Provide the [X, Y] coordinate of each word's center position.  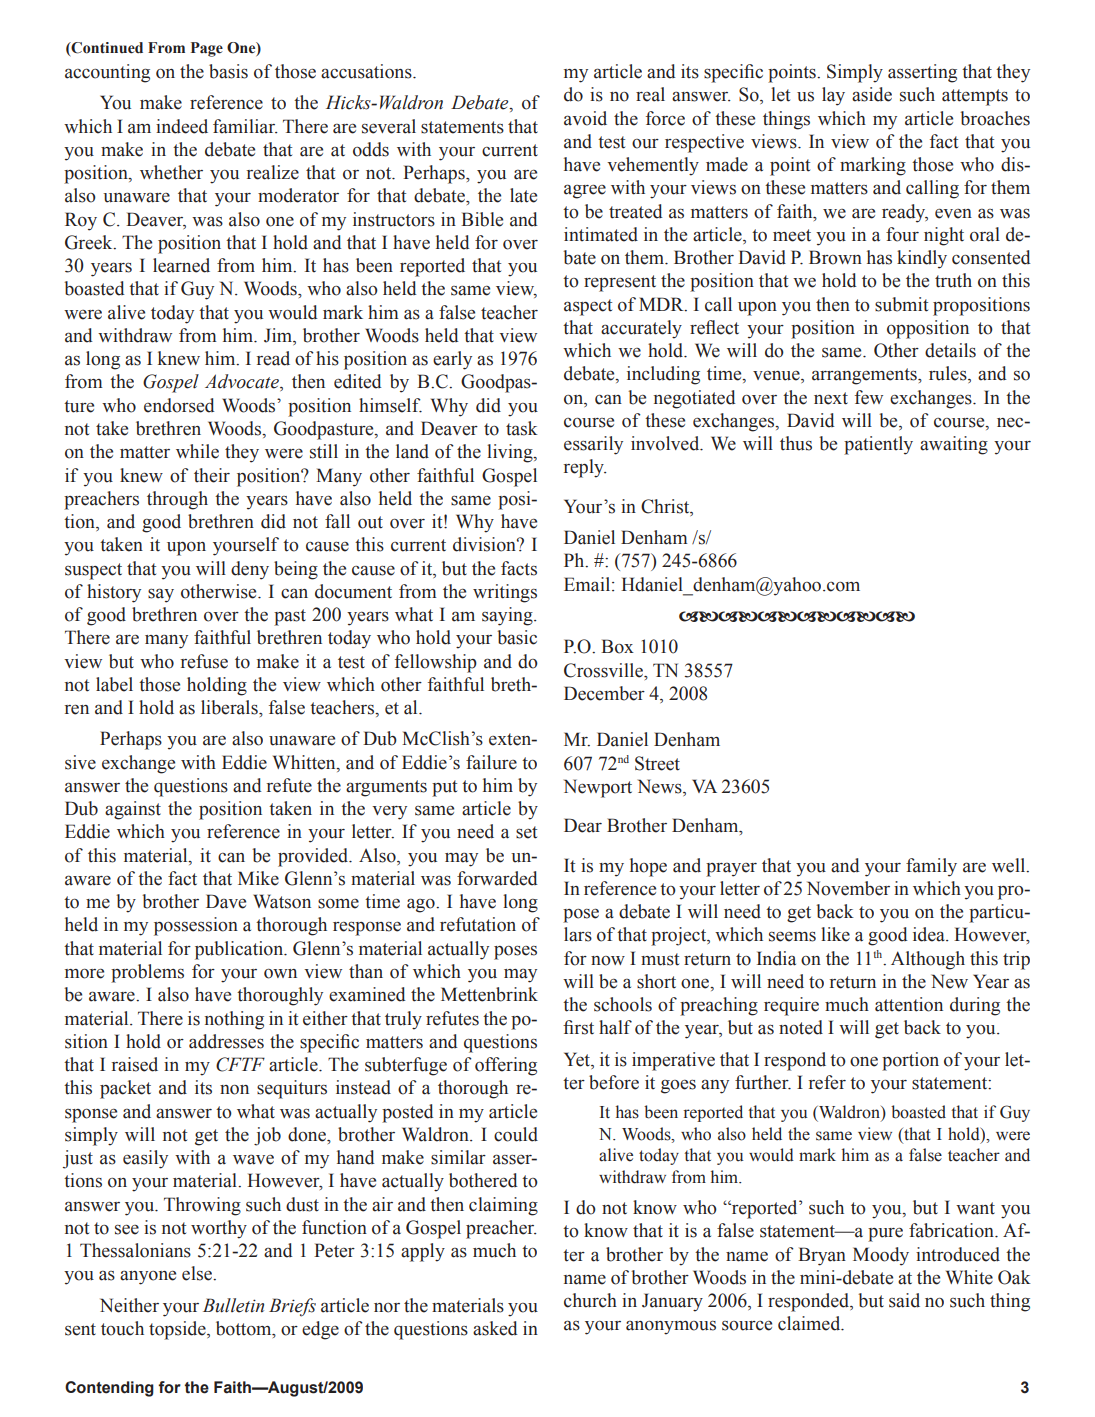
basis [228, 71]
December [604, 693]
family [931, 867]
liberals [230, 707]
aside [872, 94]
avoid [585, 118]
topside [178, 1330]
